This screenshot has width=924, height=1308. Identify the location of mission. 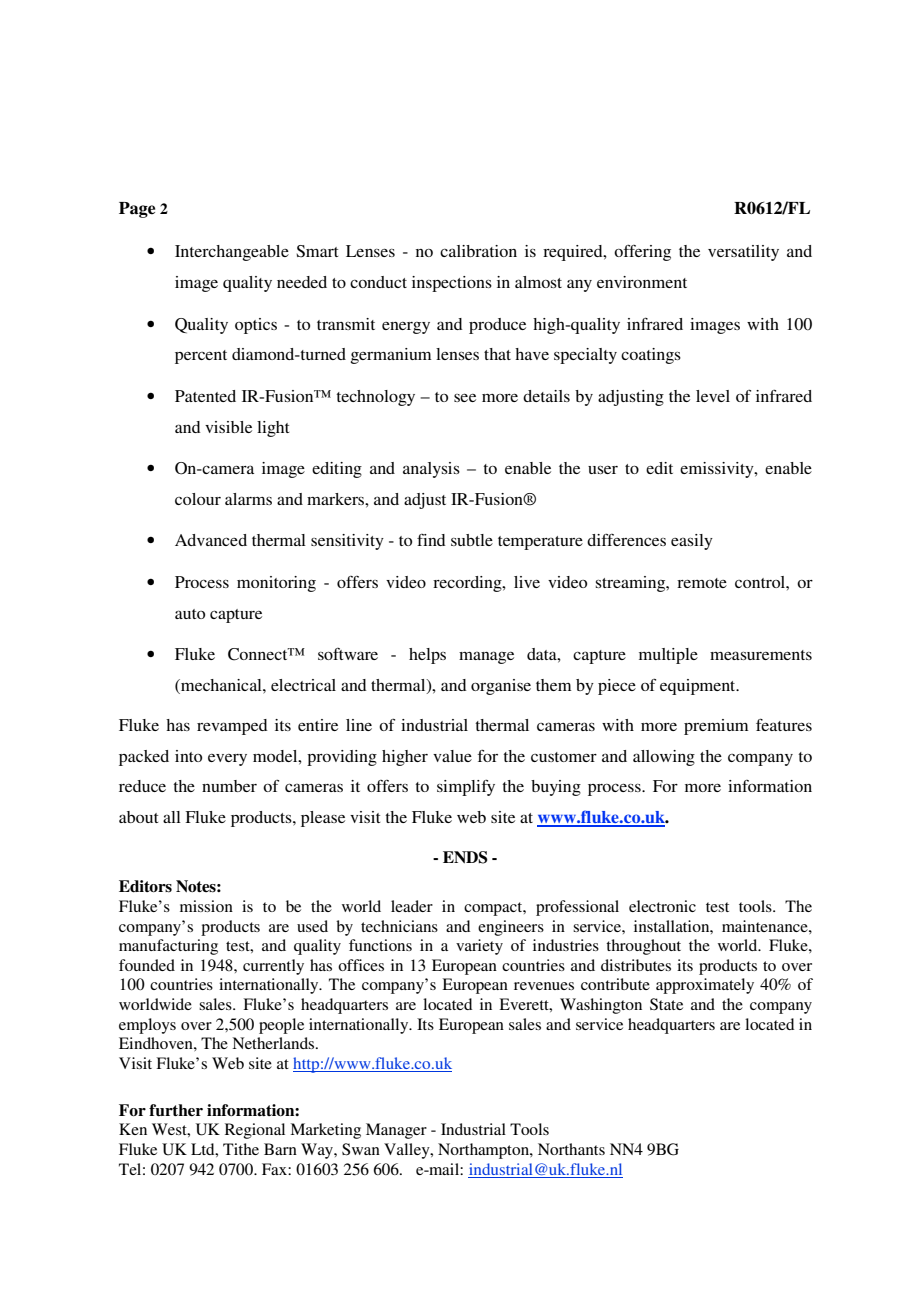
(206, 906).
